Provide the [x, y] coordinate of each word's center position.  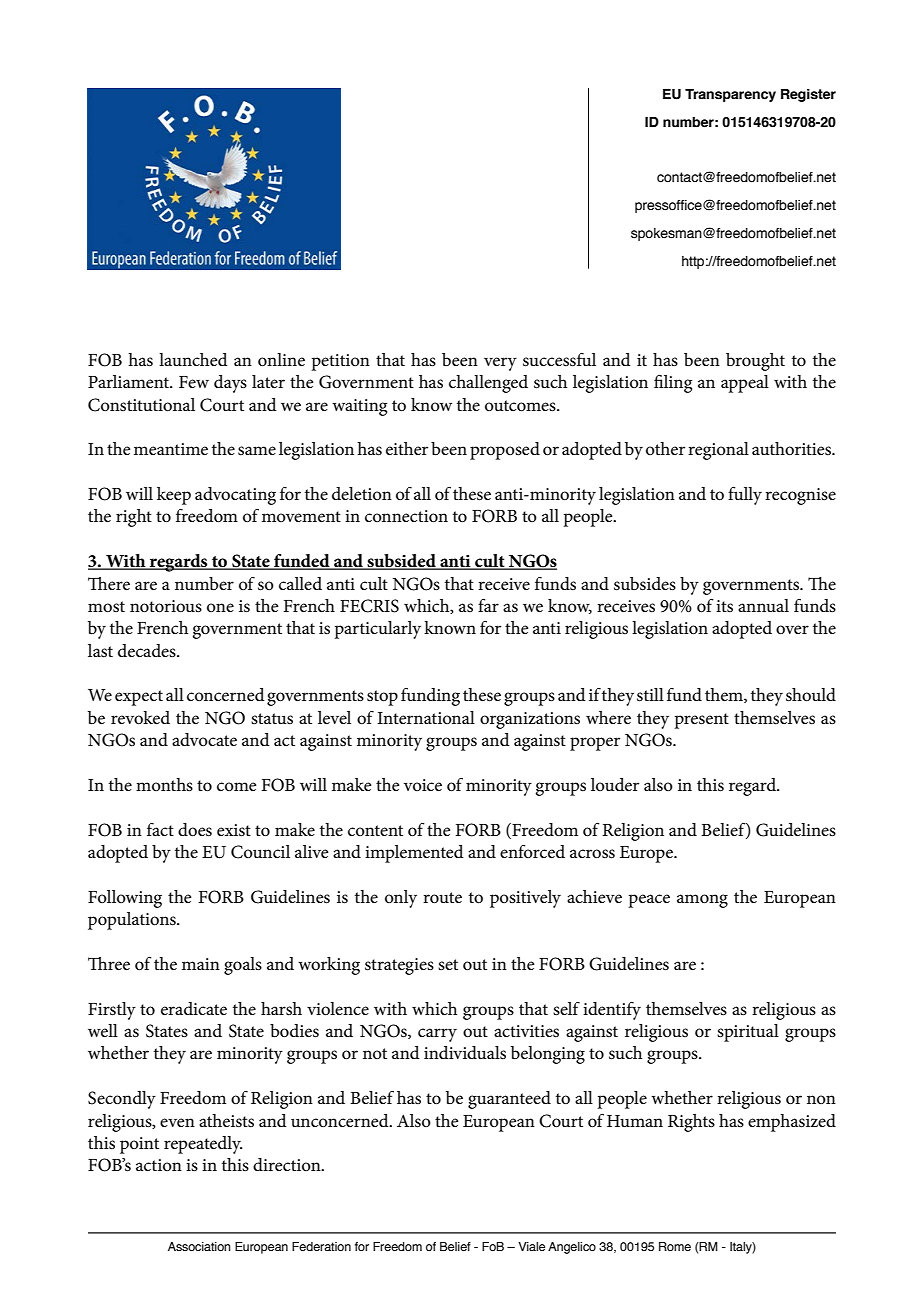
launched [193, 360]
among [702, 901]
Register [808, 95]
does [195, 830]
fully [745, 495]
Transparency [730, 95]
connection [406, 516]
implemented [414, 854]
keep [174, 496]
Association [199, 1246]
